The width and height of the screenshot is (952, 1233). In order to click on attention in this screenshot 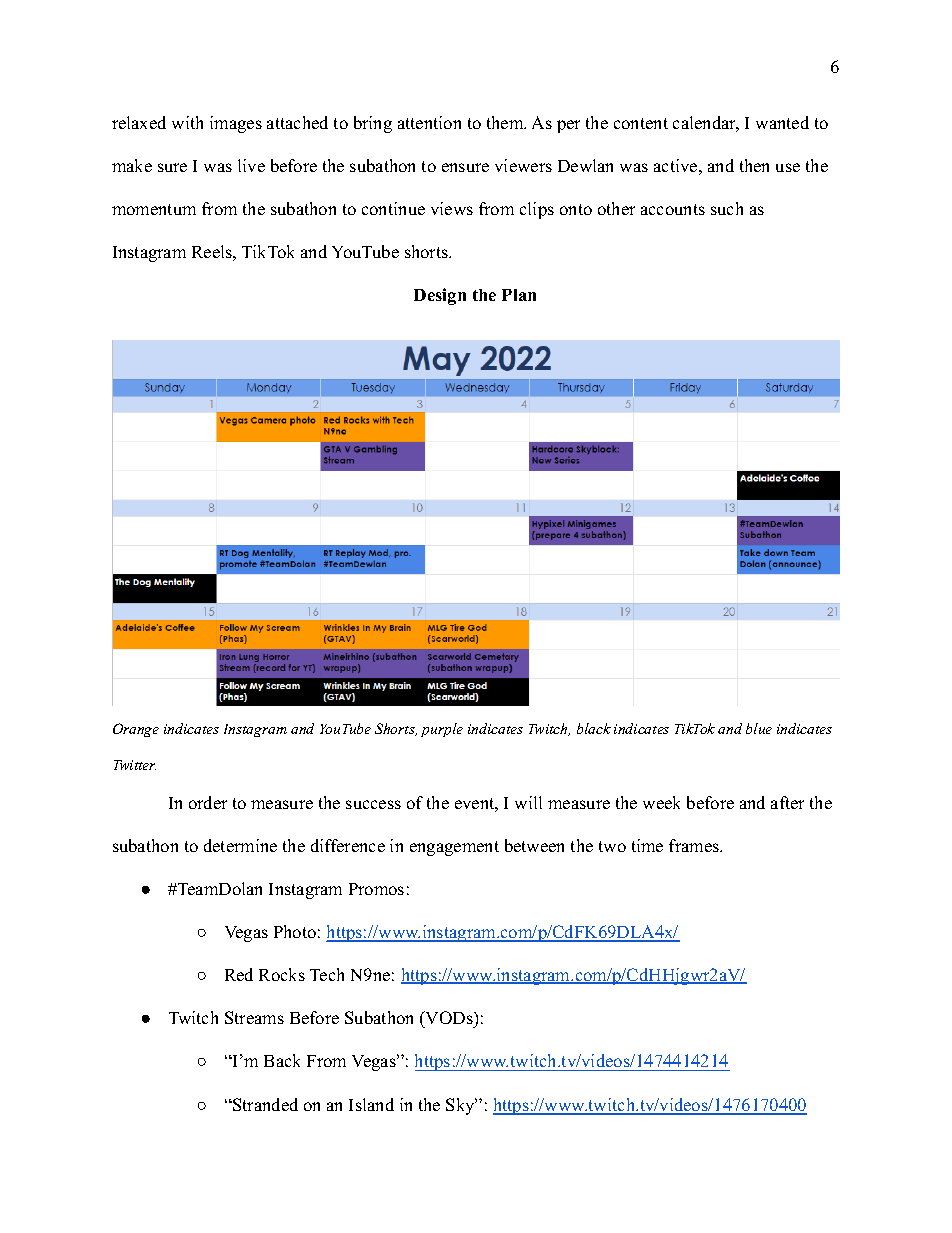, I will do `click(429, 122)`.
